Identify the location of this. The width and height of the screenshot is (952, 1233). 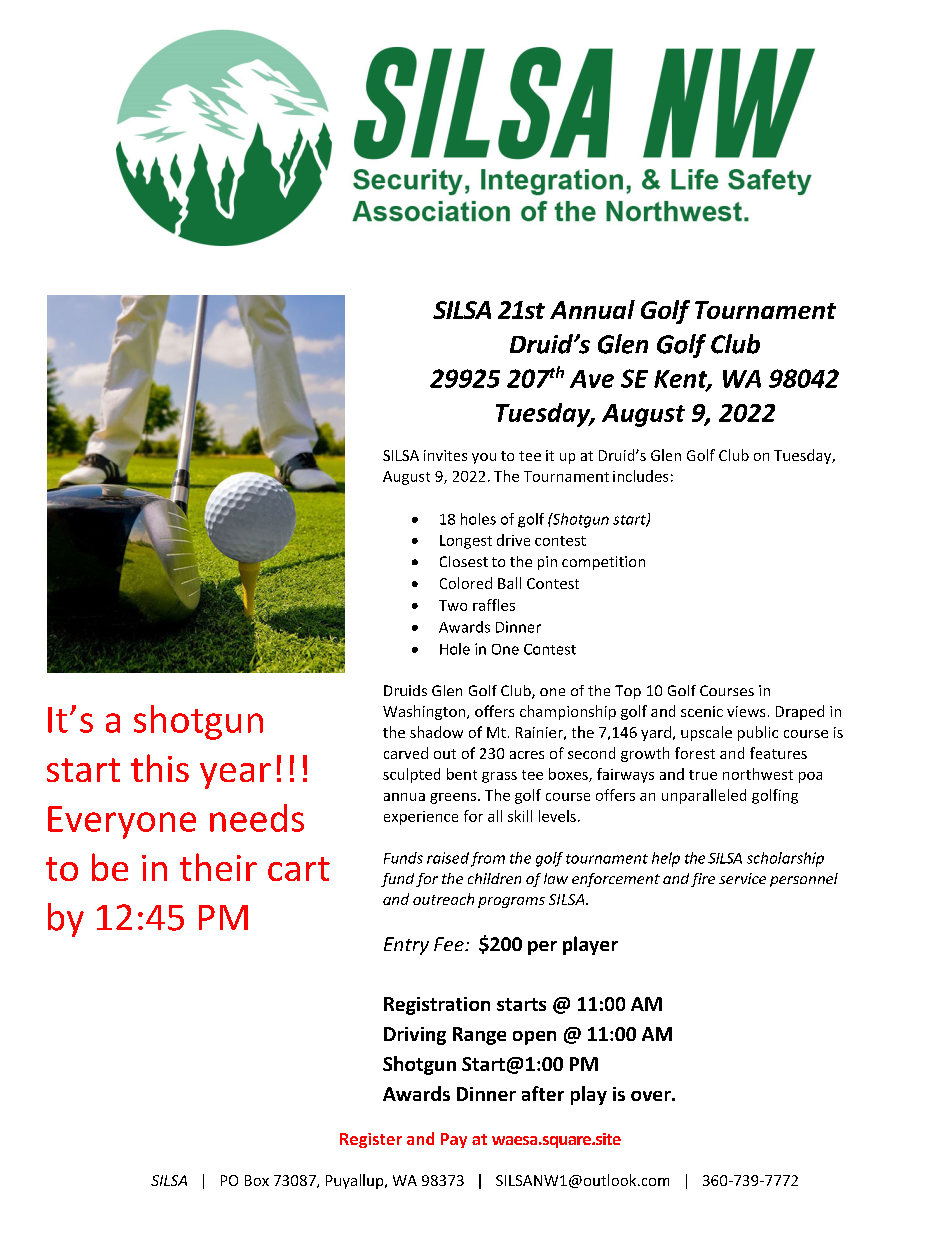
(160, 768).
